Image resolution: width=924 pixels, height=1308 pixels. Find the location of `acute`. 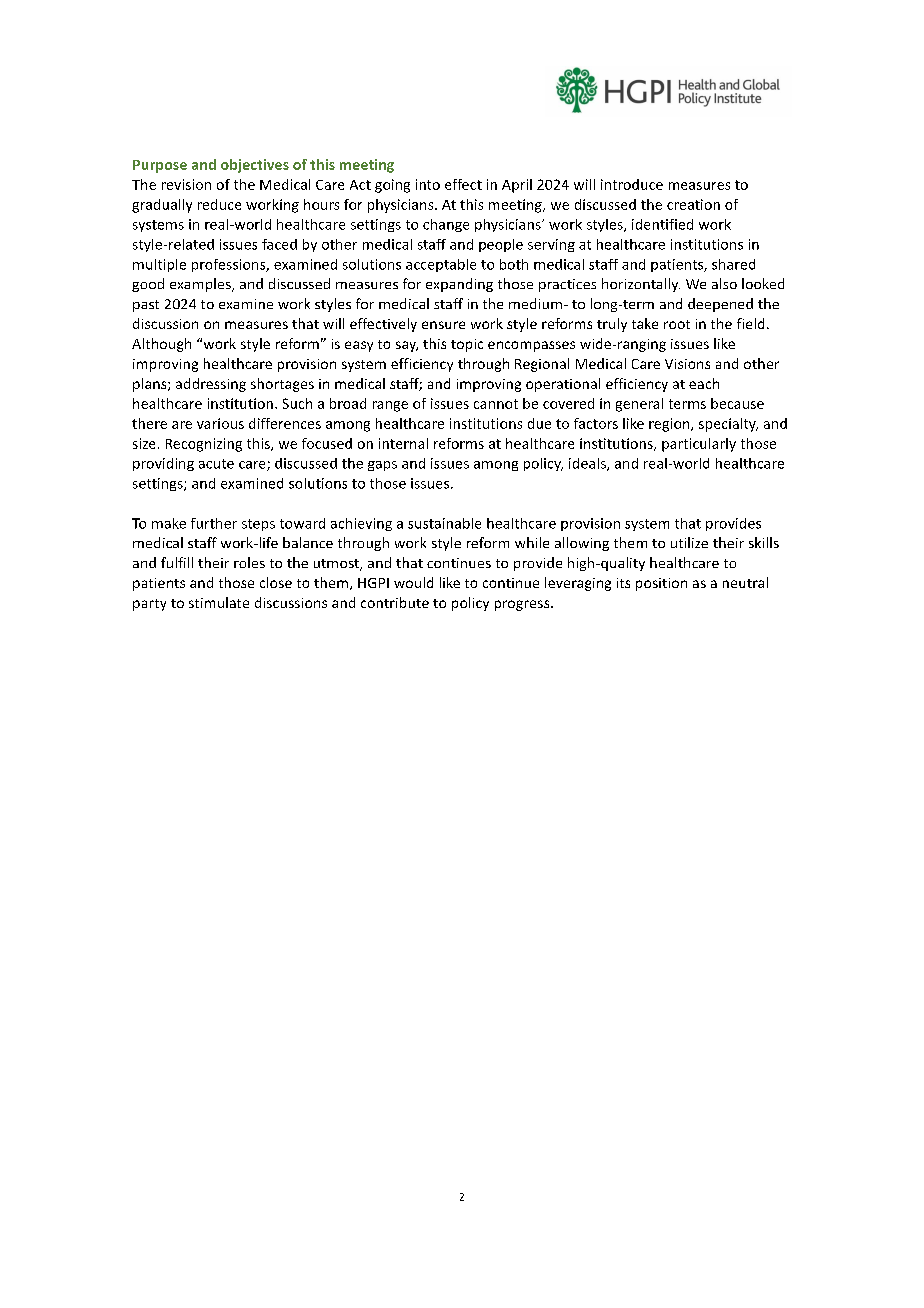

acute is located at coordinates (216, 464).
